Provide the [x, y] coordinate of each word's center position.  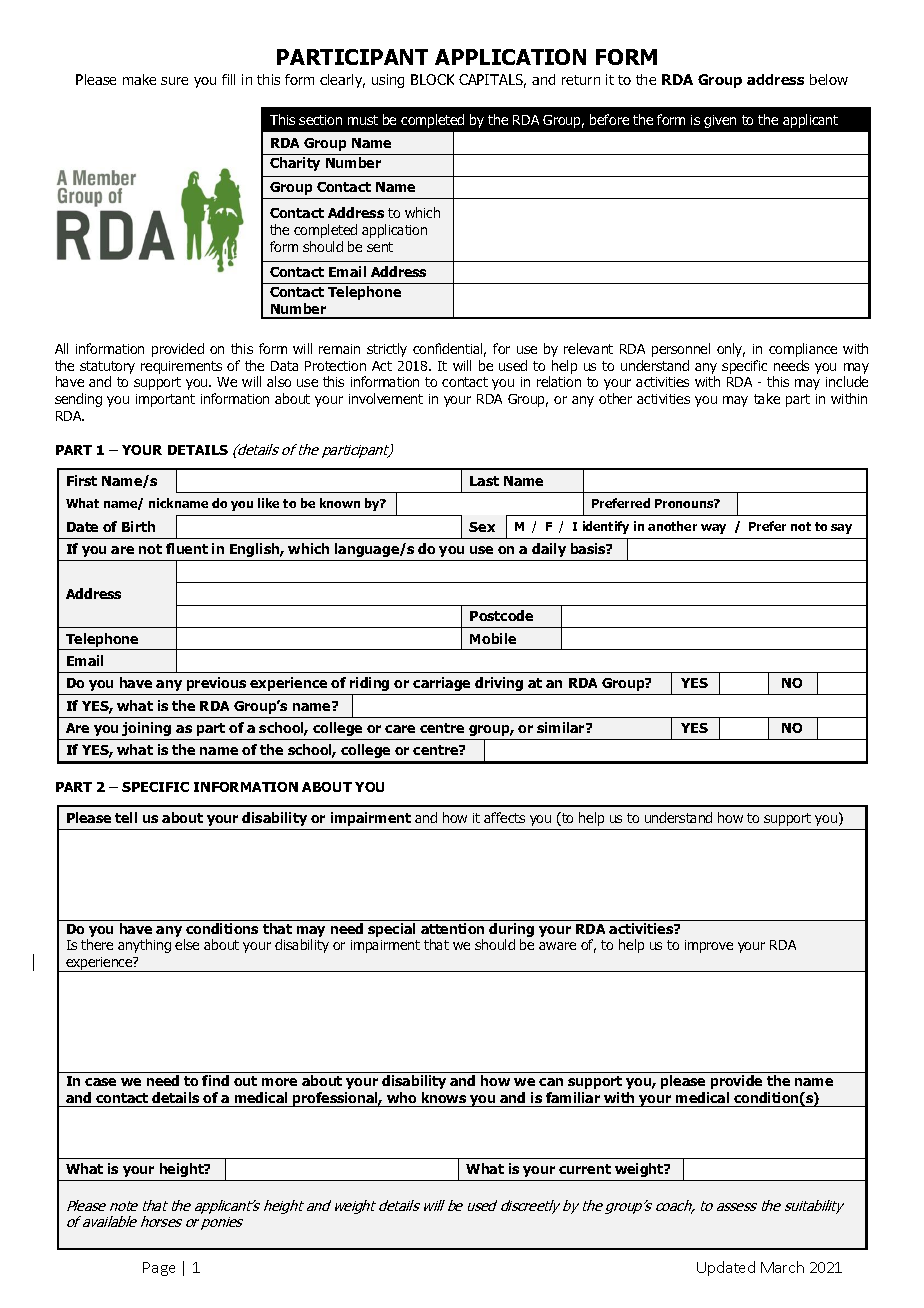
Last [484, 481]
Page [159, 1269]
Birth [138, 526]
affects [504, 817]
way [713, 529]
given [720, 121]
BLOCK [432, 79]
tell [126, 817]
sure [174, 81]
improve [709, 946]
